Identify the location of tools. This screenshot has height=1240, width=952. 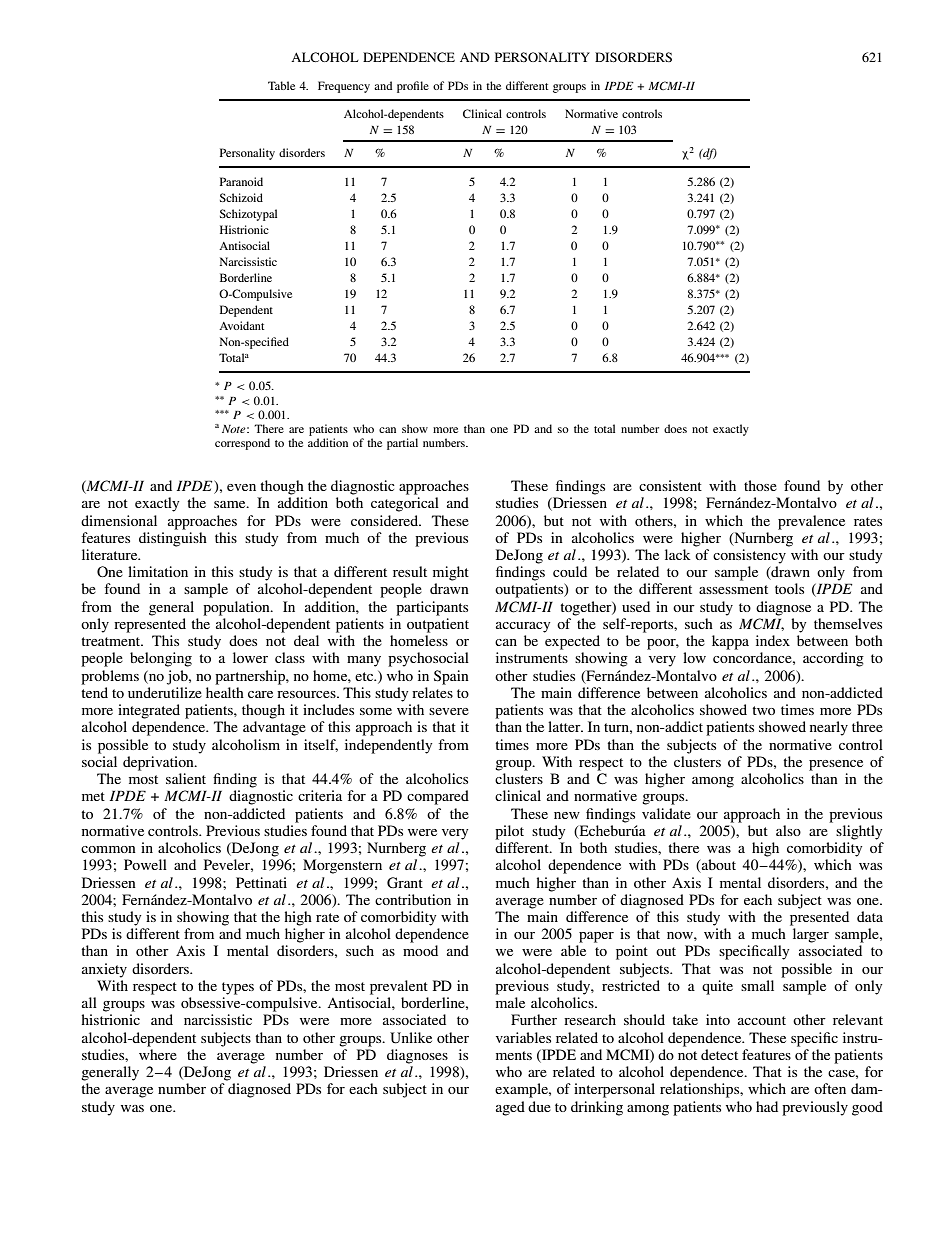
(789, 588).
